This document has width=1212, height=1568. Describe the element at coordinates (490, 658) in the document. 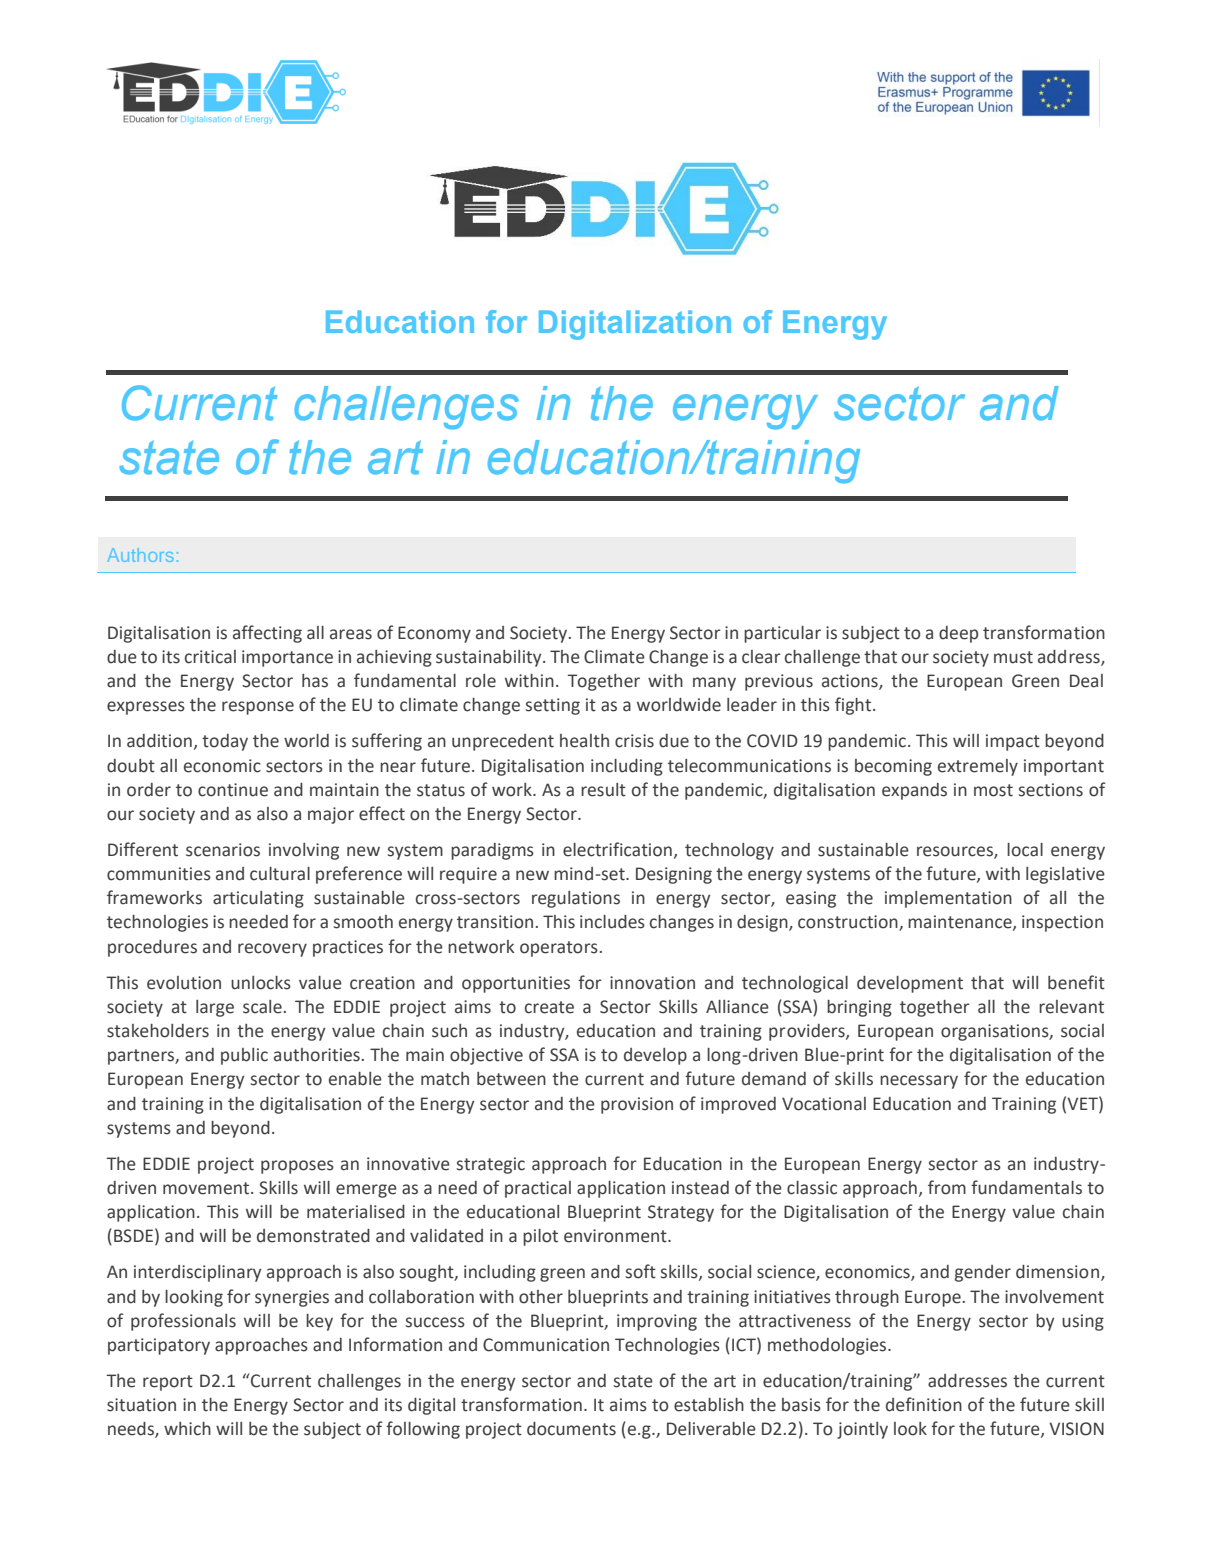

I see `sustainability` at that location.
